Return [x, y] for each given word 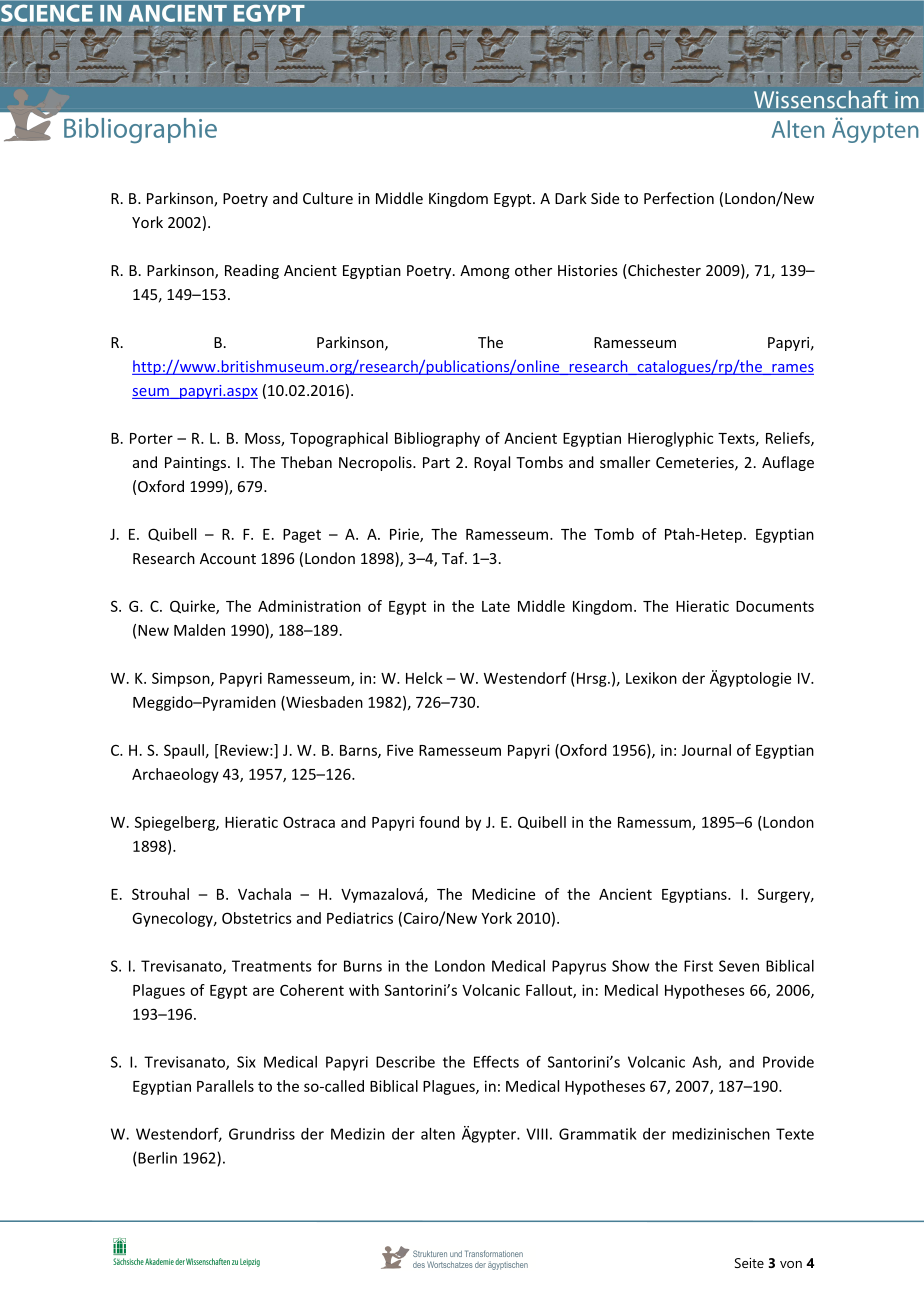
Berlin [157, 1158]
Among [485, 272]
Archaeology [175, 775]
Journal [706, 750]
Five [400, 750]
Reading [252, 271]
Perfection [679, 198]
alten [438, 1134]
